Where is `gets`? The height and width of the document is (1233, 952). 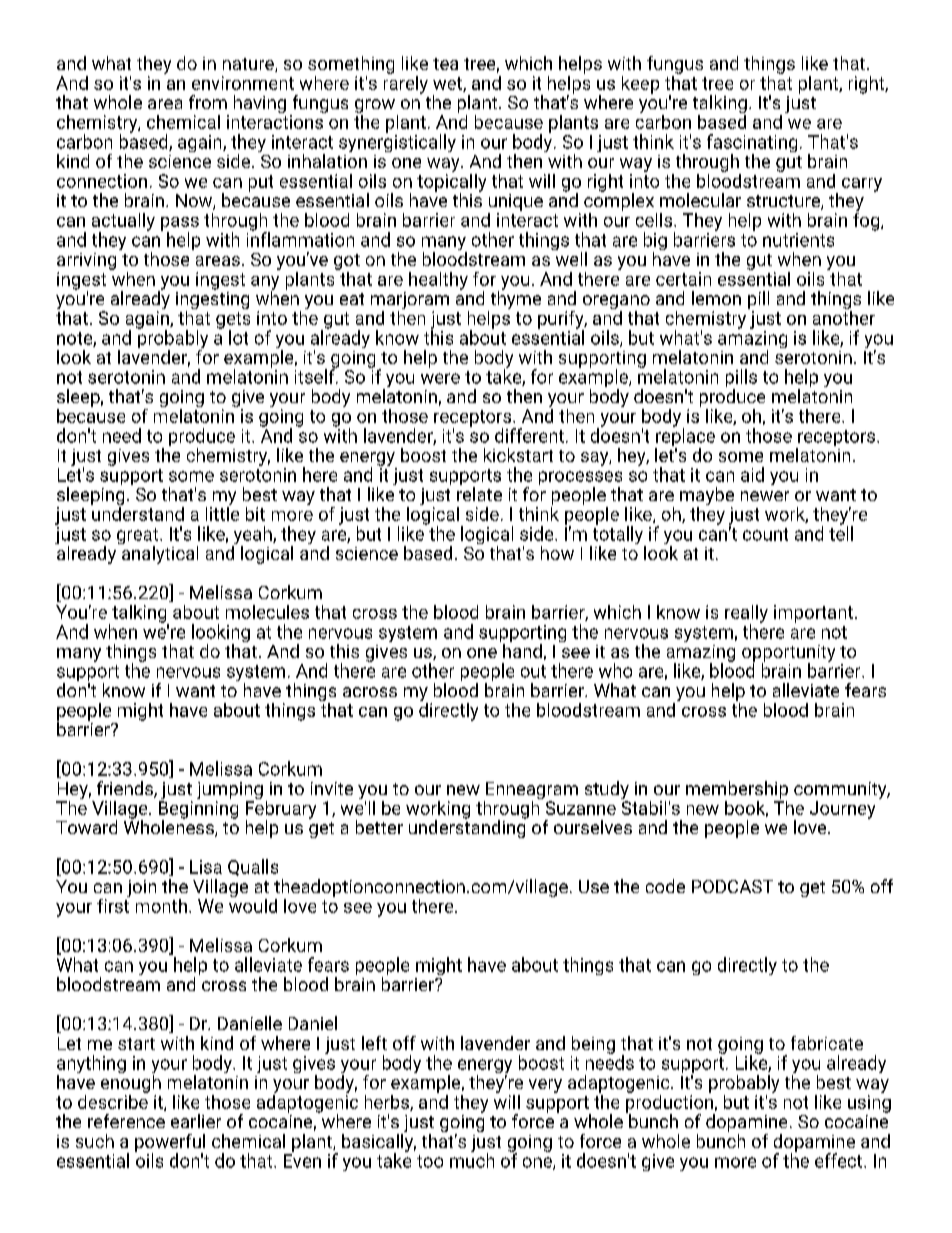 gets is located at coordinates (233, 321).
